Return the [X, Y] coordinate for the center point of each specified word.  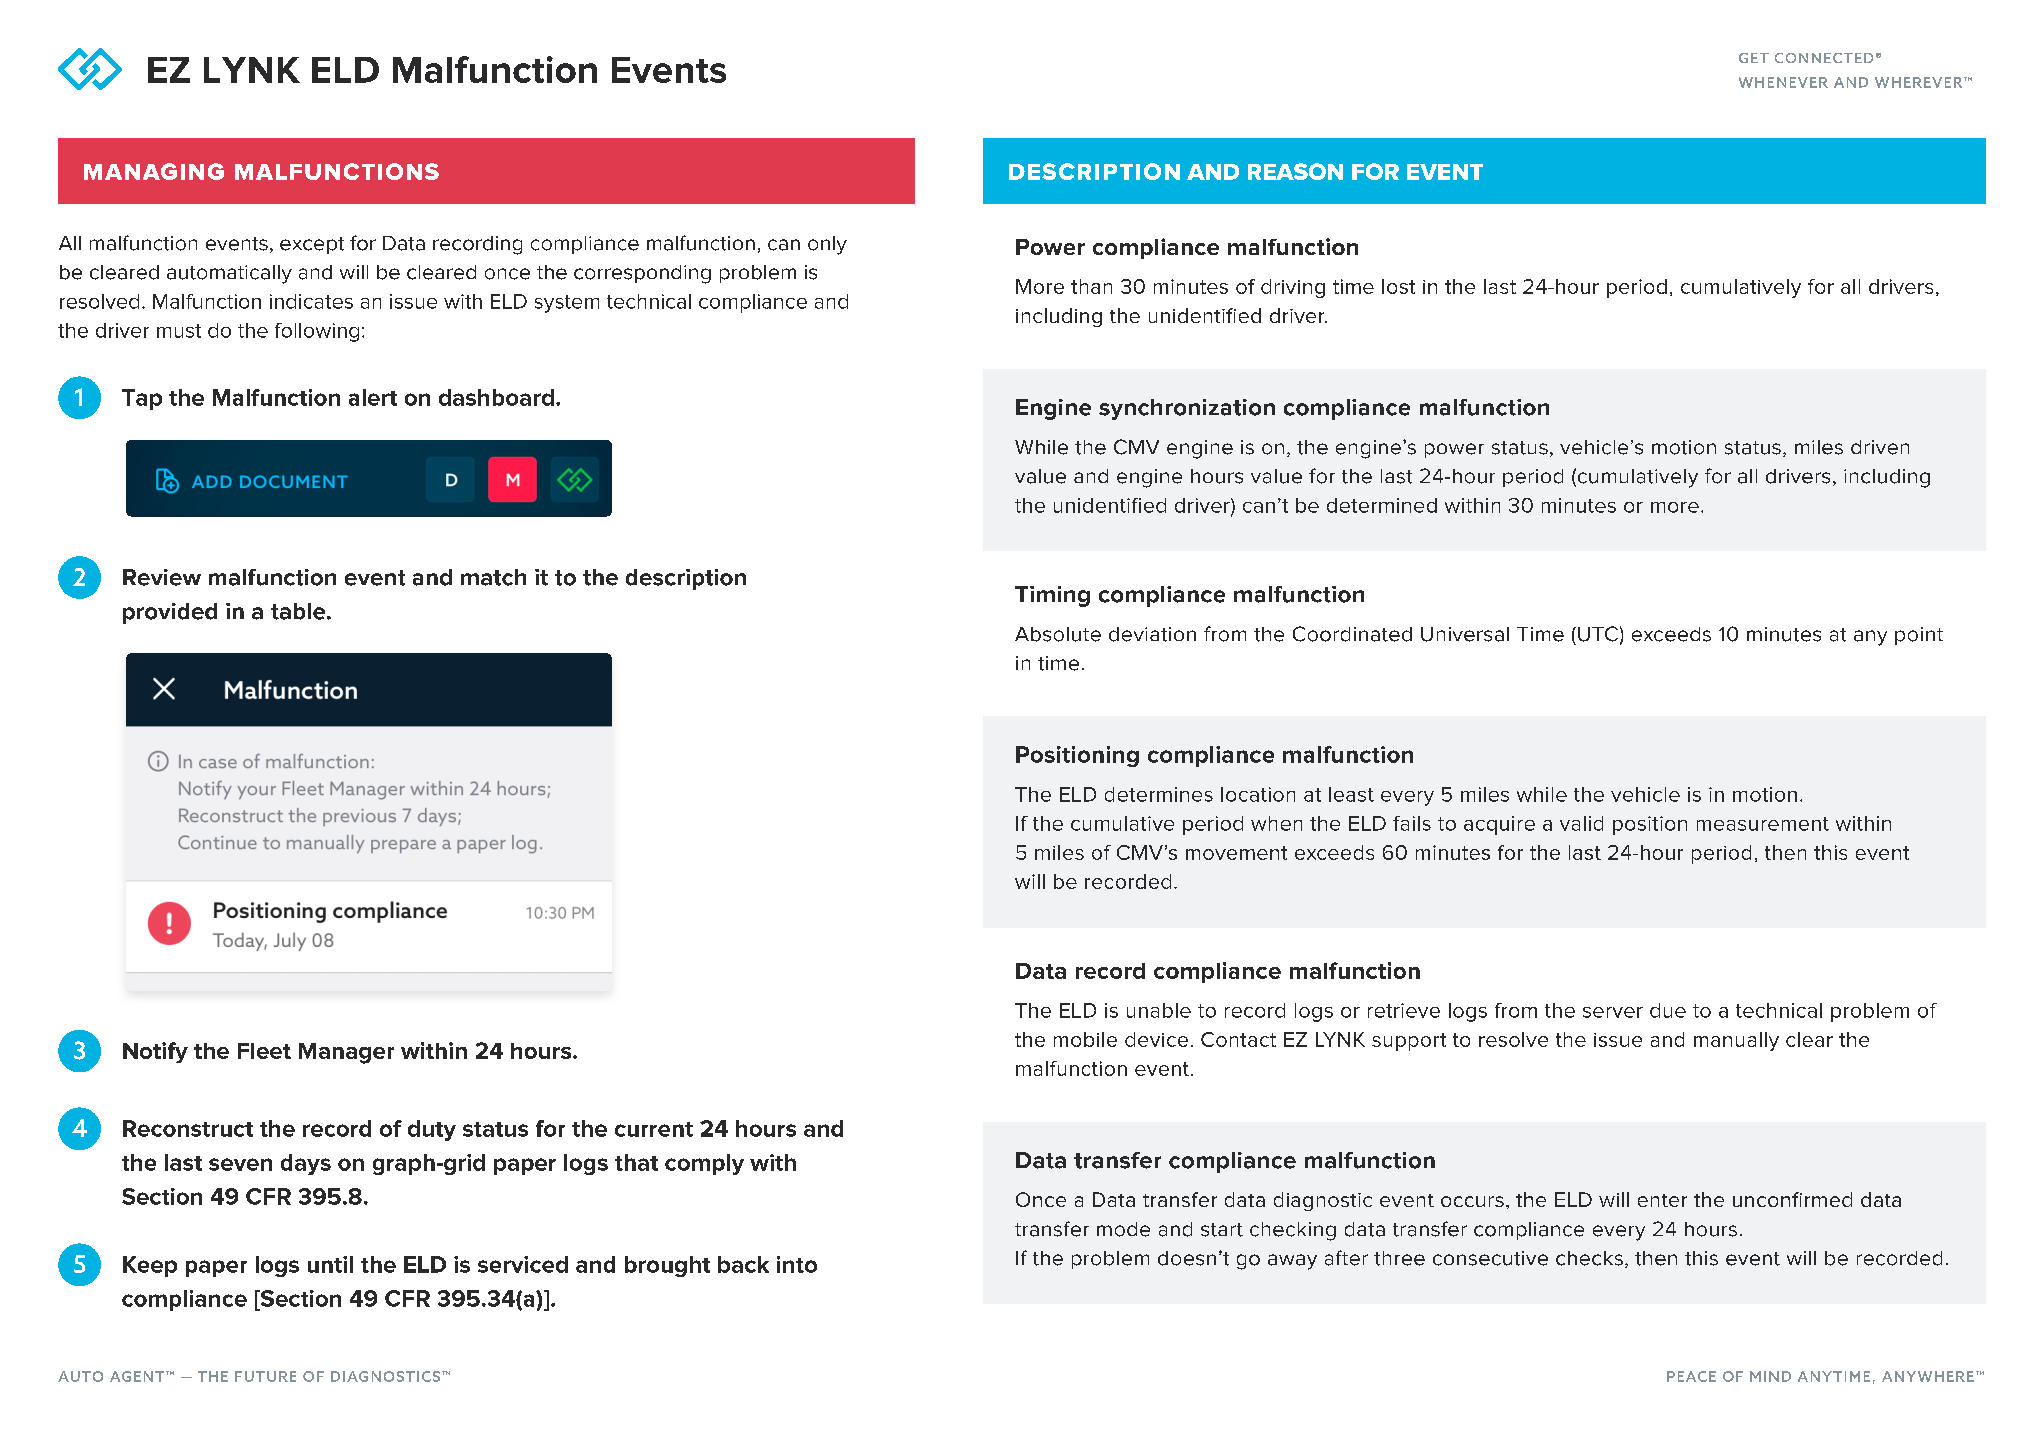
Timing [1052, 596]
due [1668, 1010]
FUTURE [265, 1376]
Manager [346, 1053]
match [493, 577]
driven [1880, 447]
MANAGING [154, 171]
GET [1754, 58]
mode [1123, 1229]
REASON [1295, 171]
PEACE [1691, 1376]
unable [1159, 1010]
